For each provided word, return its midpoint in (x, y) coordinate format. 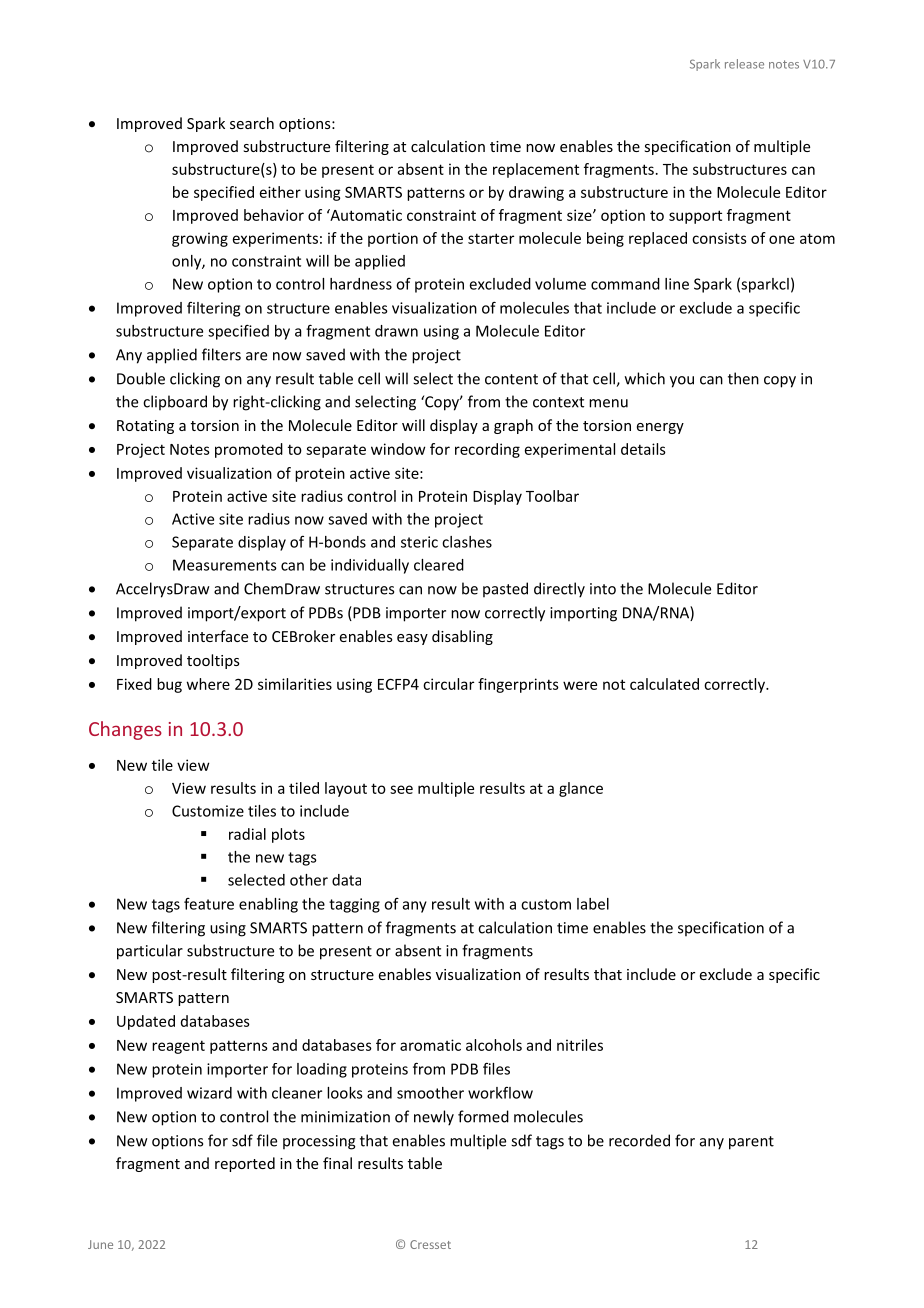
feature (209, 904)
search (252, 123)
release (744, 64)
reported (245, 1164)
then (743, 378)
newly (434, 1118)
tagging (354, 905)
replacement (536, 170)
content (511, 379)
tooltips (213, 661)
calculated (664, 684)
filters (221, 354)
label (593, 904)
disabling (462, 637)
